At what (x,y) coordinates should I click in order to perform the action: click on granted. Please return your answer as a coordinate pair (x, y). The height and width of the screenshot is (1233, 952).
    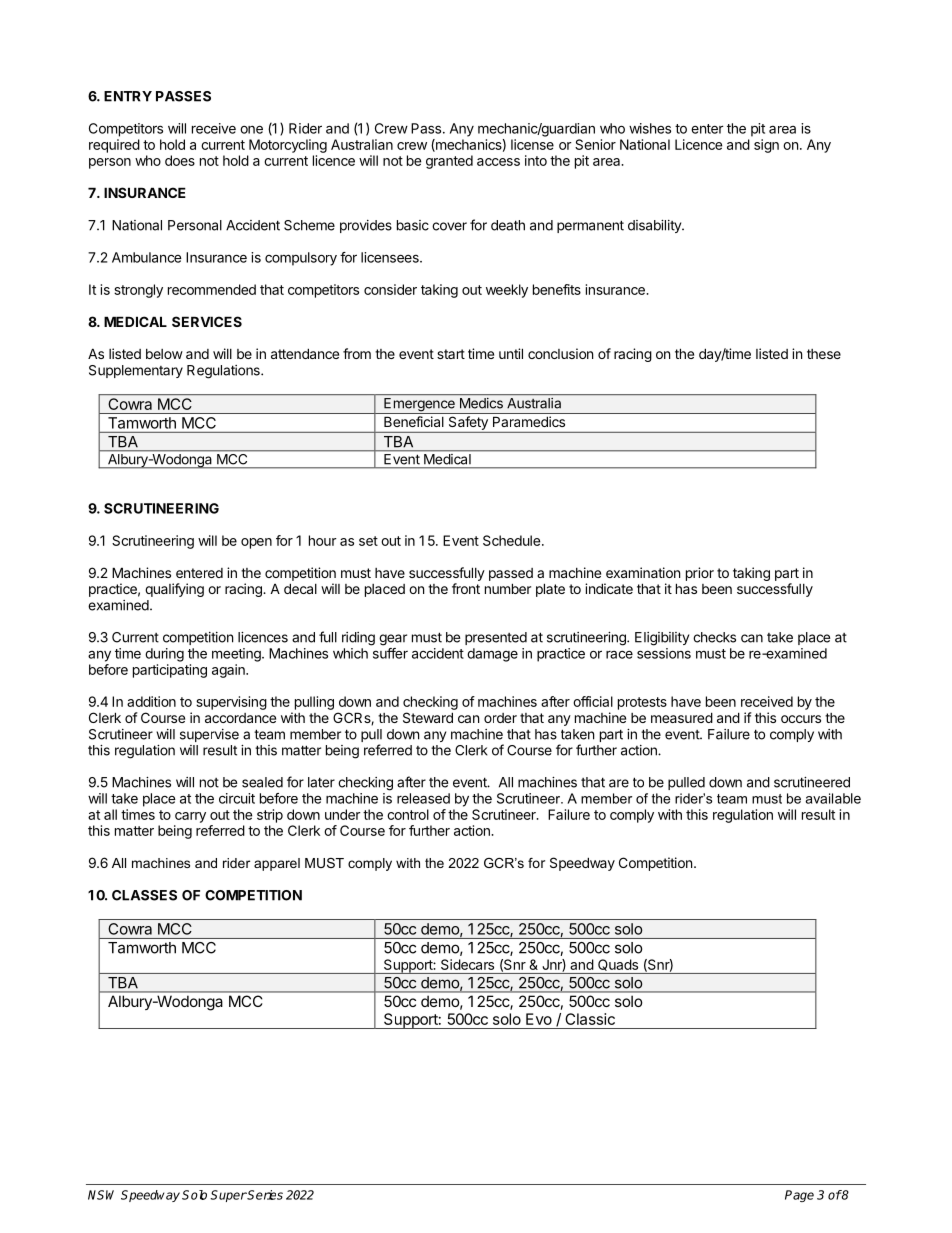
    Looking at the image, I should click on (449, 162).
